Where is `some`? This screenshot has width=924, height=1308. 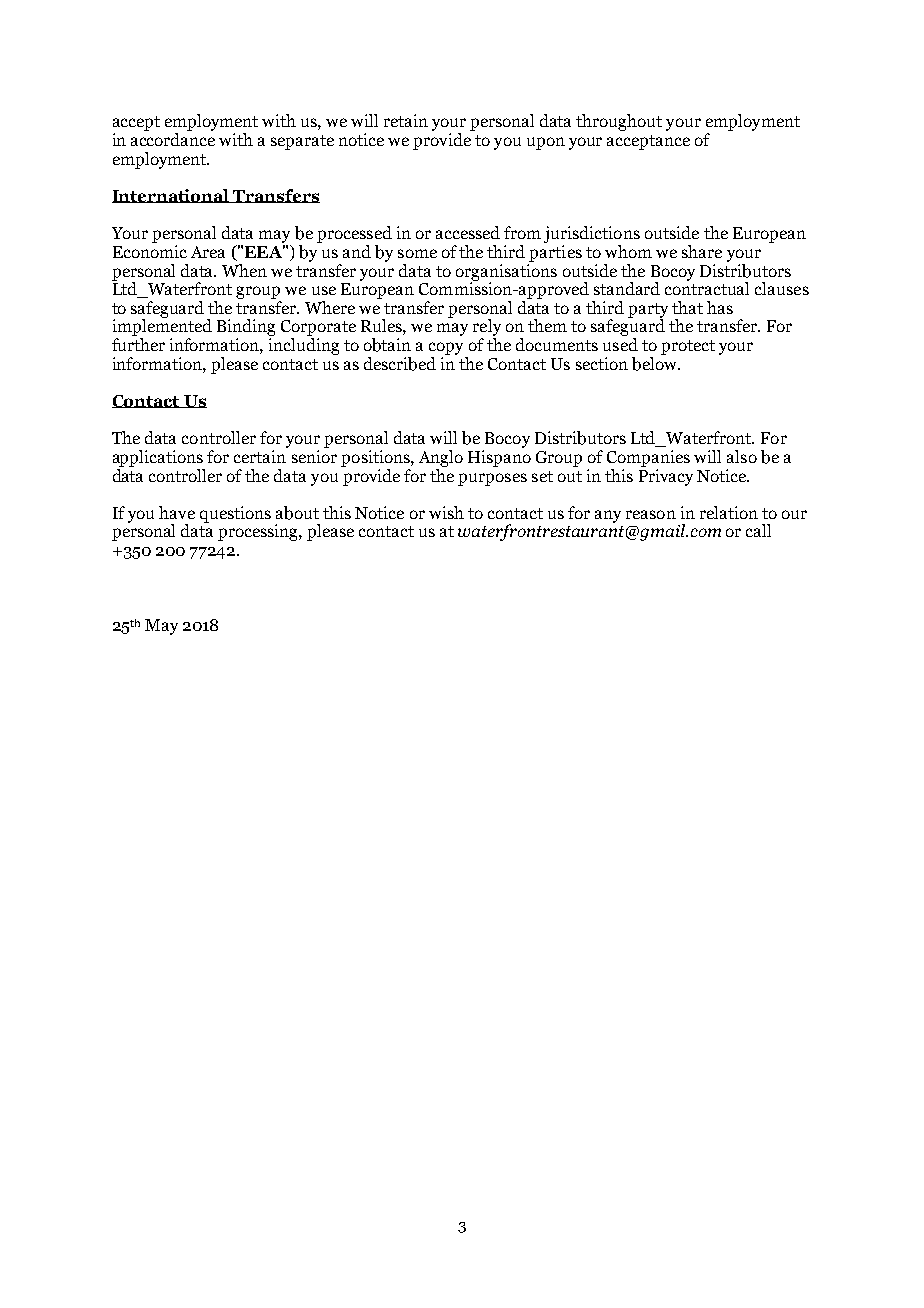 some is located at coordinates (417, 253).
